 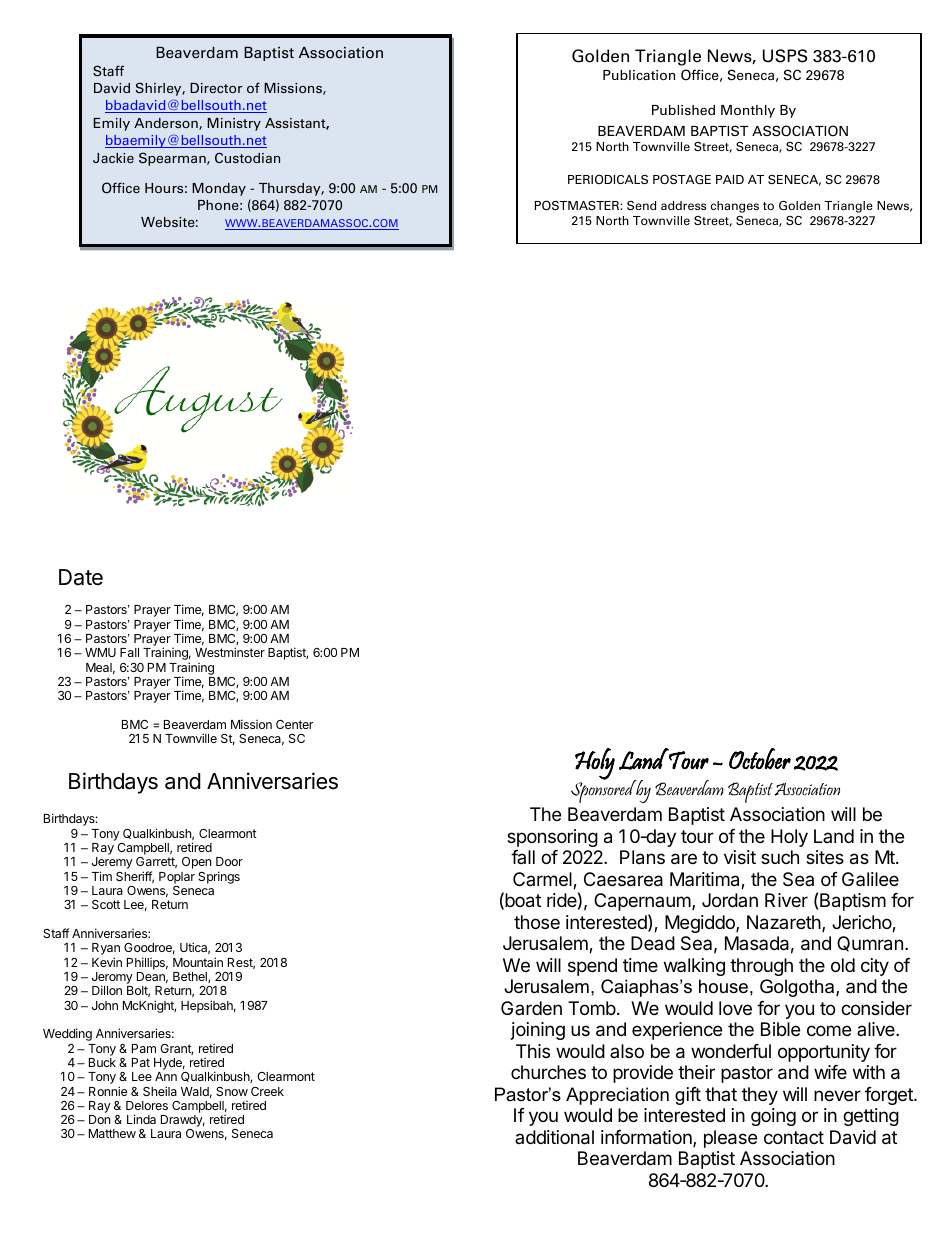 What do you see at coordinates (177, 878) in the document?
I see `Poplar` at bounding box center [177, 878].
